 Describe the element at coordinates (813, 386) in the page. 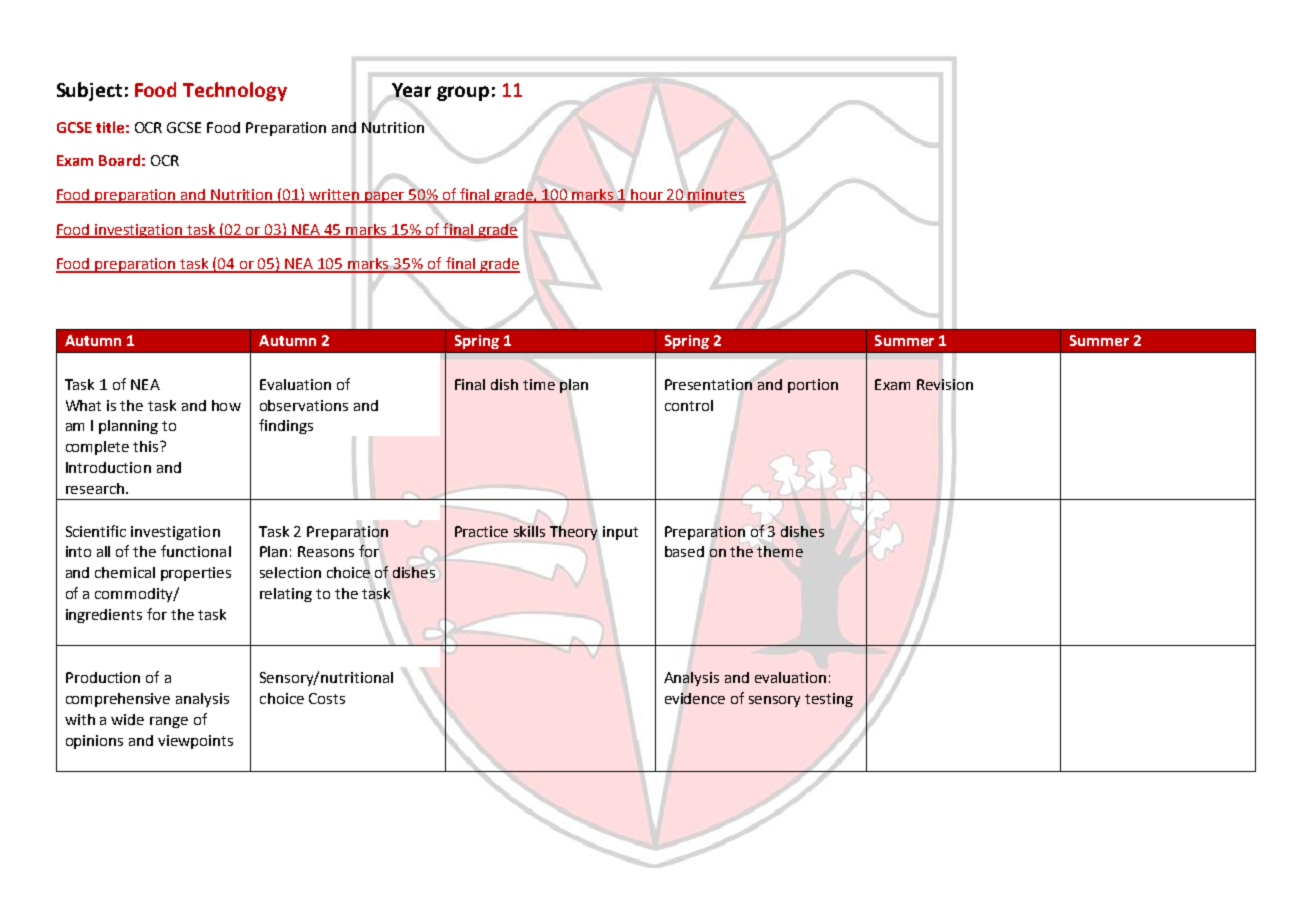

I see `portion` at that location.
